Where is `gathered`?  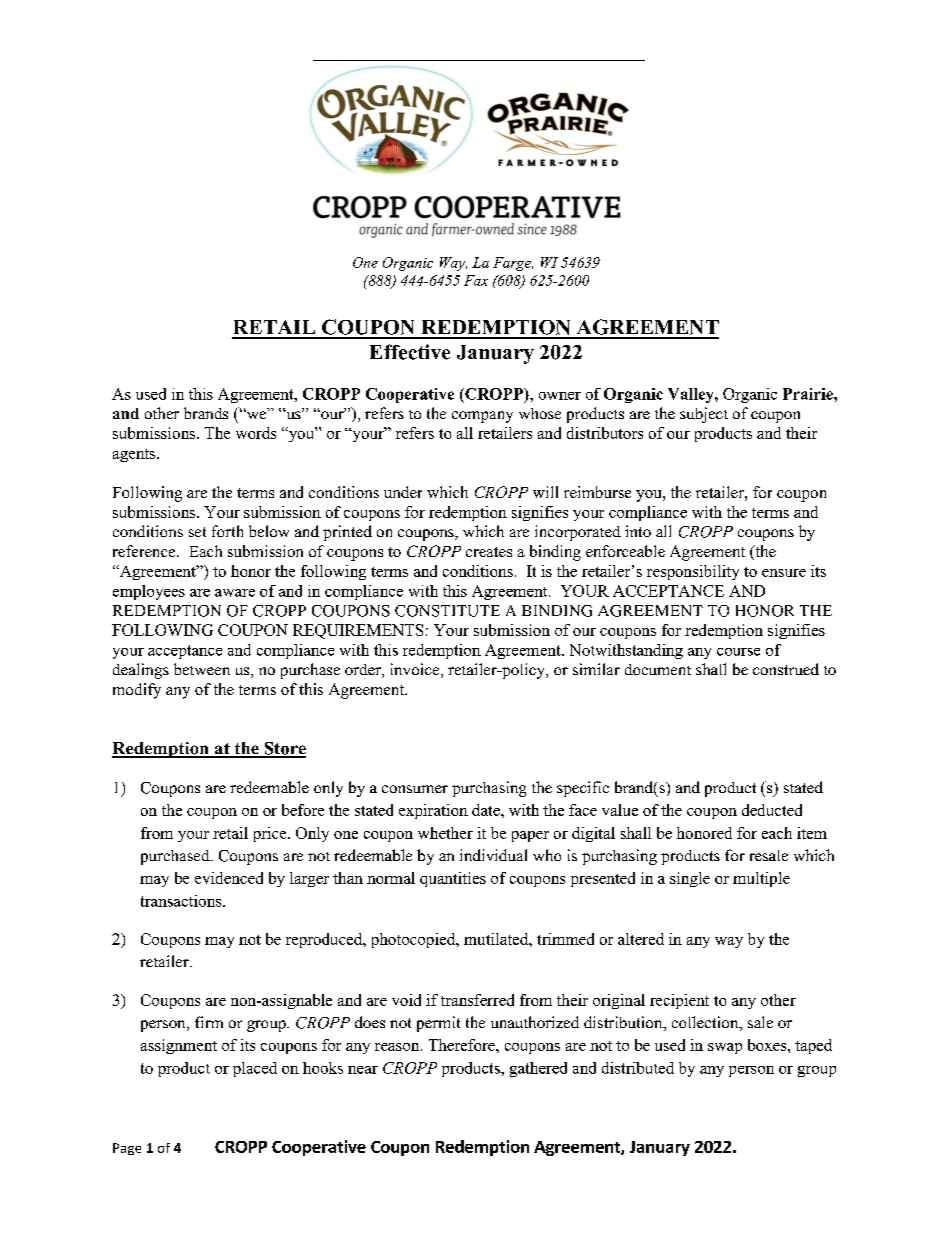 gathered is located at coordinates (538, 1069).
